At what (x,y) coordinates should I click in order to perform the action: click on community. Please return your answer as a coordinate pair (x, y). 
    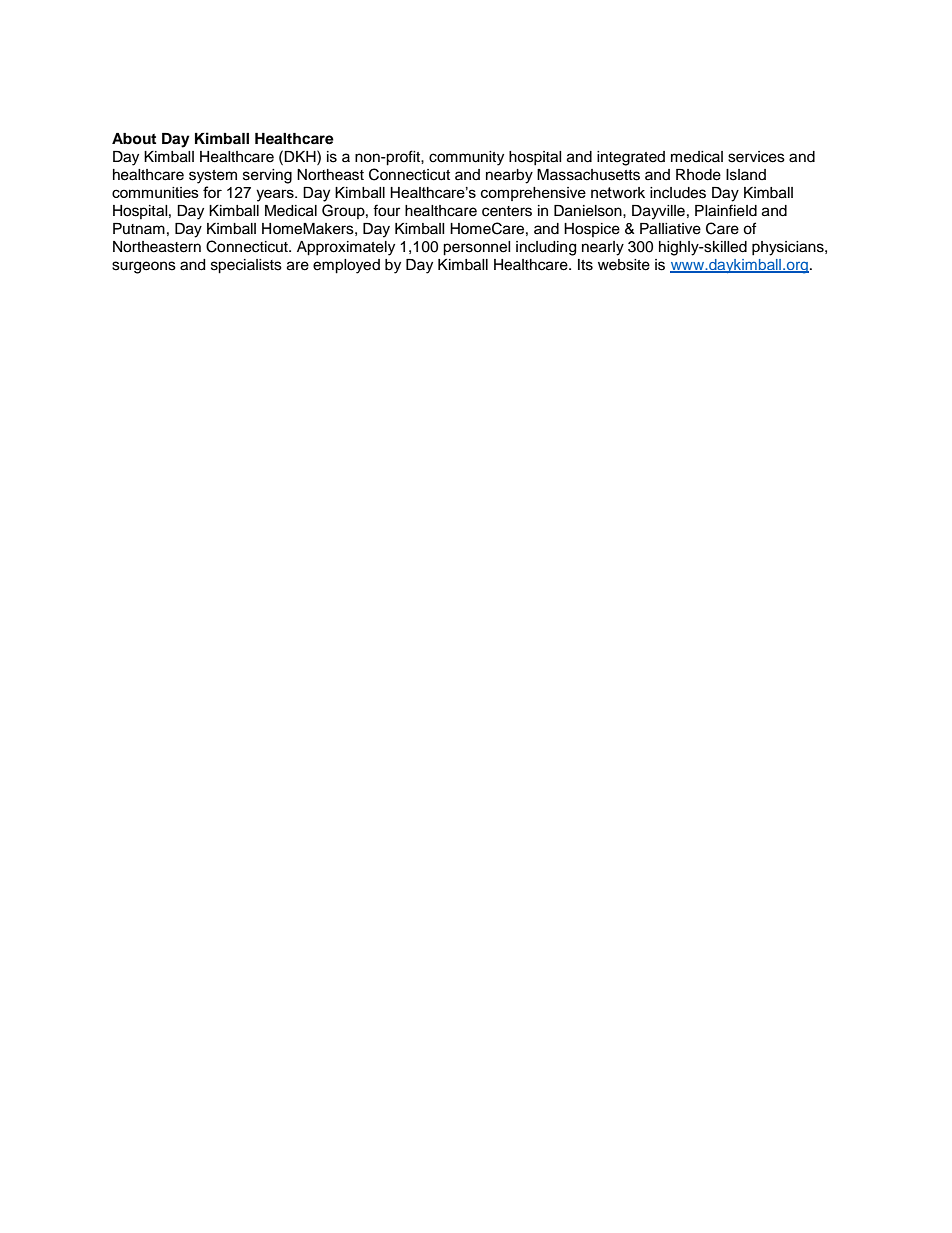
    Looking at the image, I should click on (466, 158).
